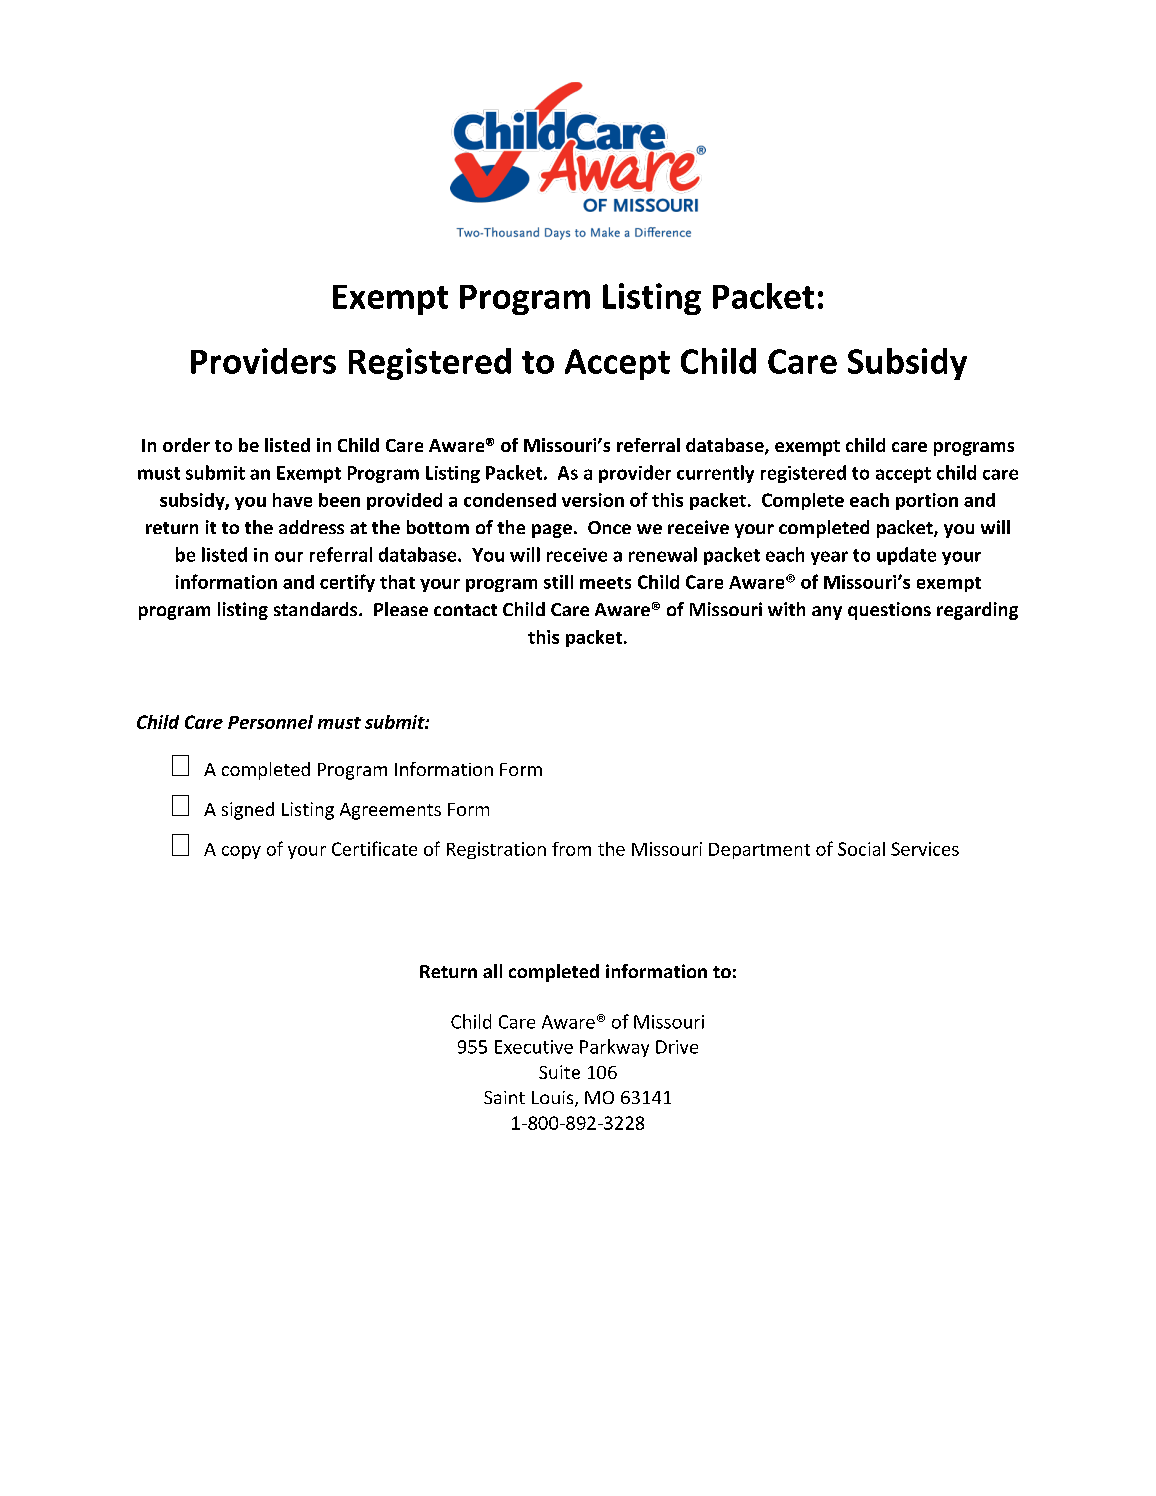  What do you see at coordinates (927, 501) in the screenshot?
I see `portion` at bounding box center [927, 501].
